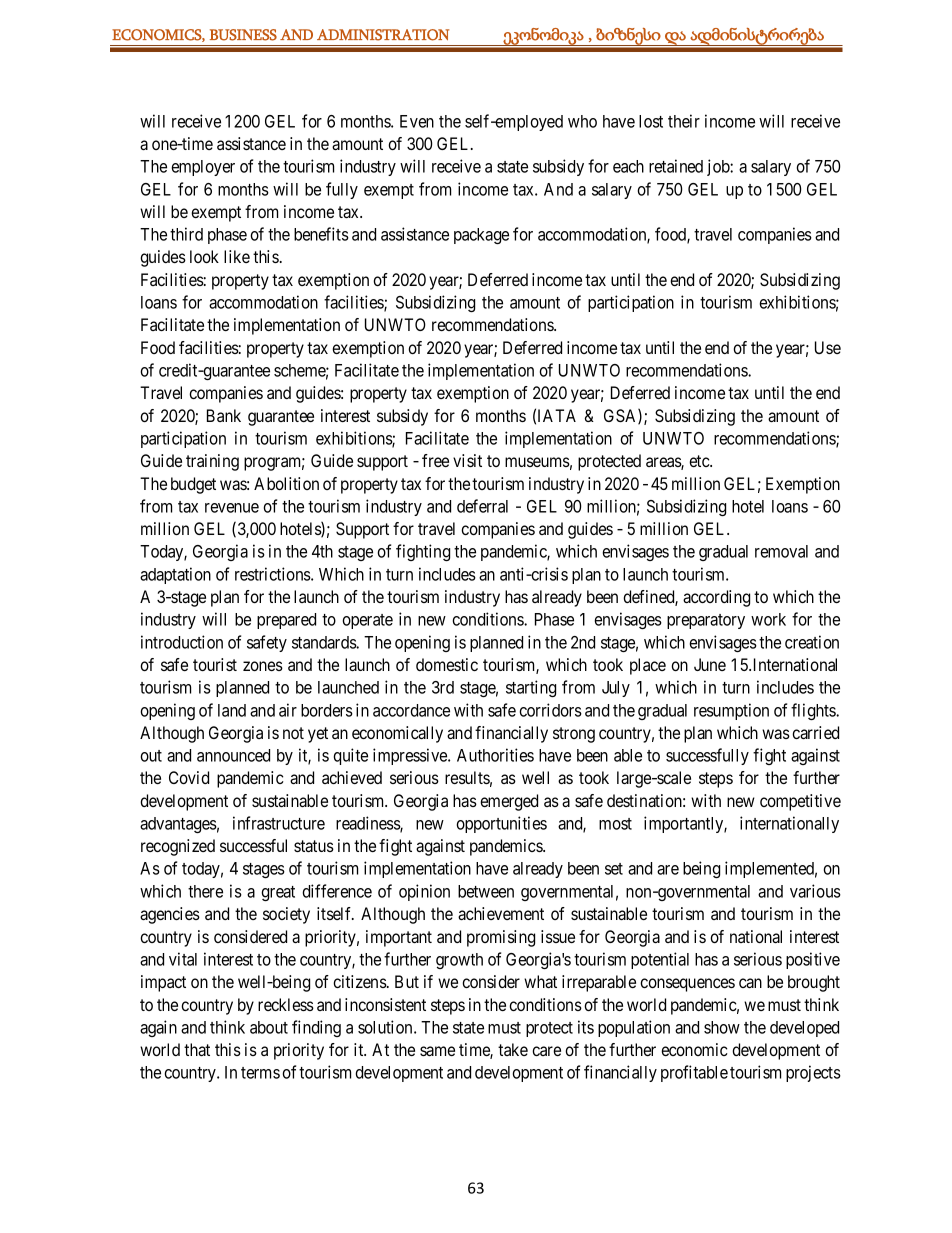  What do you see at coordinates (495, 755) in the screenshot?
I see `Authorities` at bounding box center [495, 755].
